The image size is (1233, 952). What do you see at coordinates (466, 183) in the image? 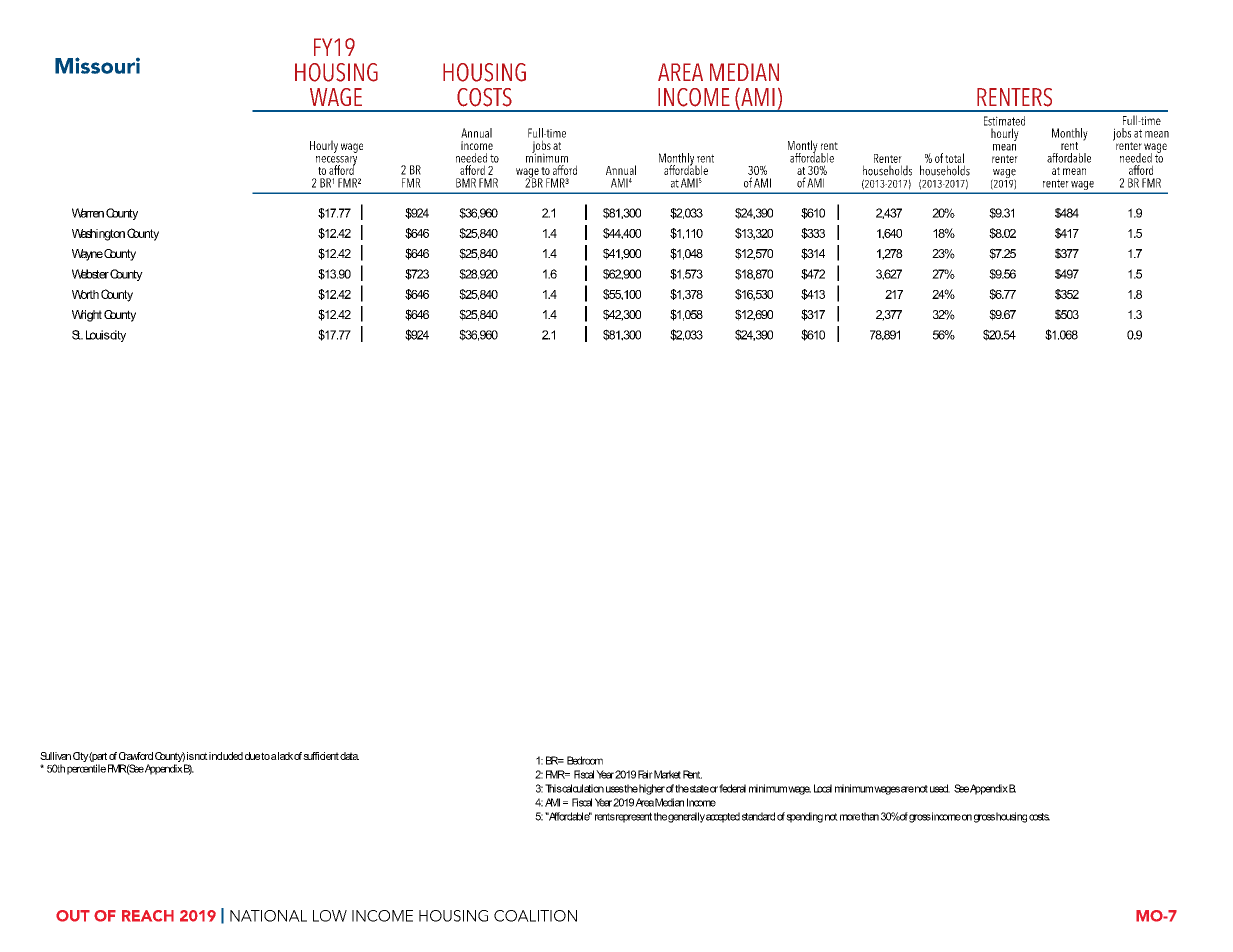
I see `BMR` at bounding box center [466, 183].
